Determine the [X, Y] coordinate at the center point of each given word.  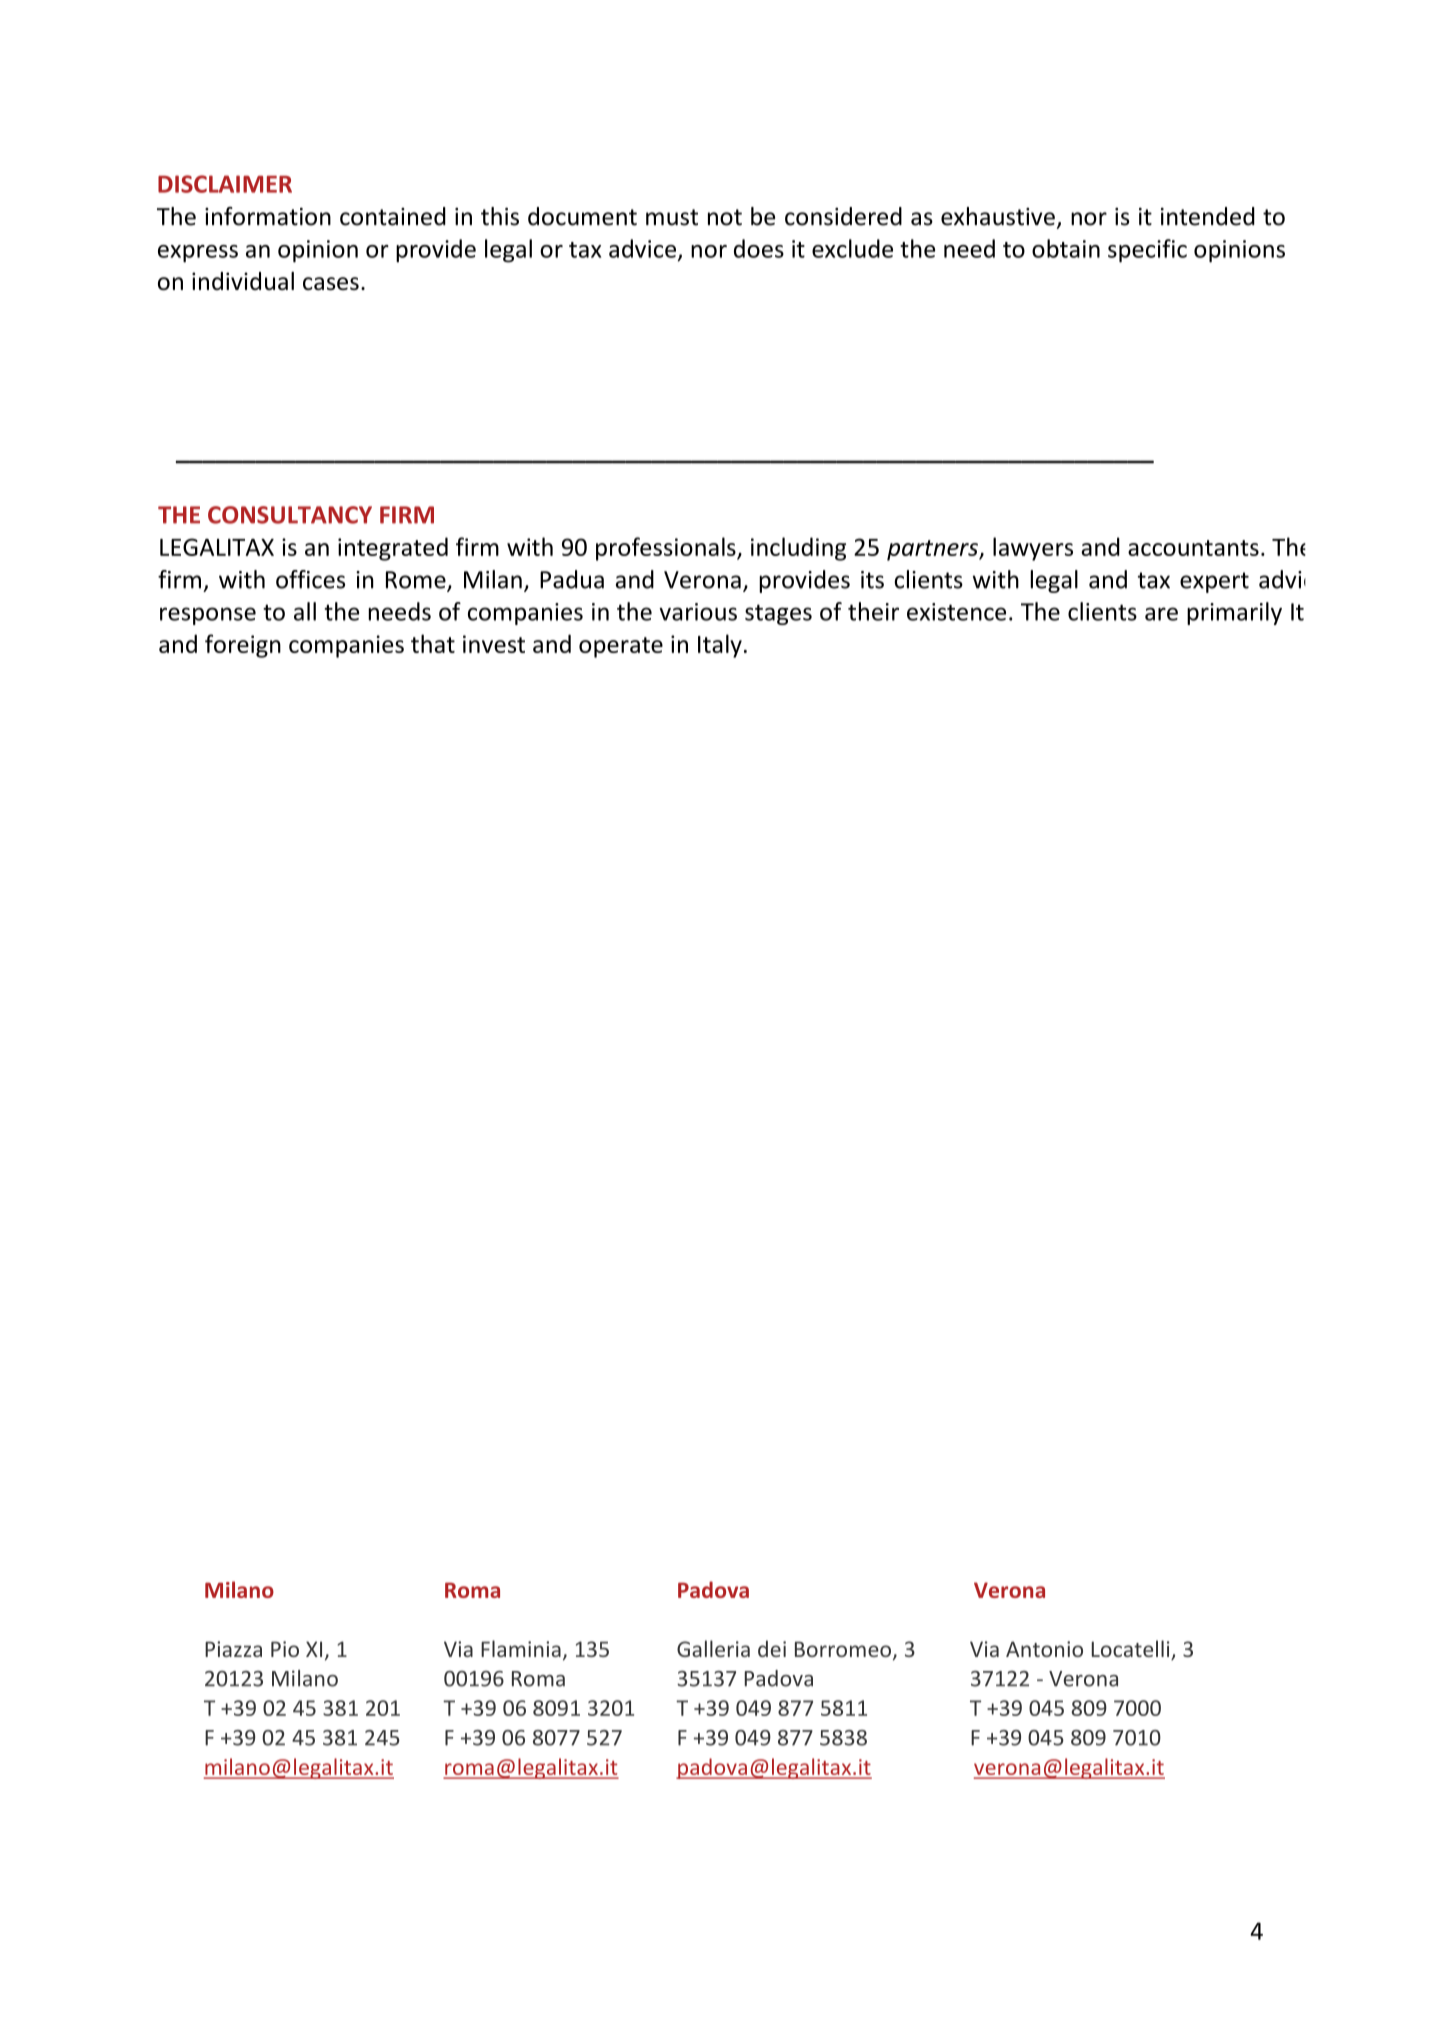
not [725, 217]
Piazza [233, 1649]
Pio [285, 1649]
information [268, 216]
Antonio [1044, 1649]
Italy [720, 646]
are [1161, 614]
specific [1147, 251]
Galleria [713, 1648]
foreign [243, 646]
